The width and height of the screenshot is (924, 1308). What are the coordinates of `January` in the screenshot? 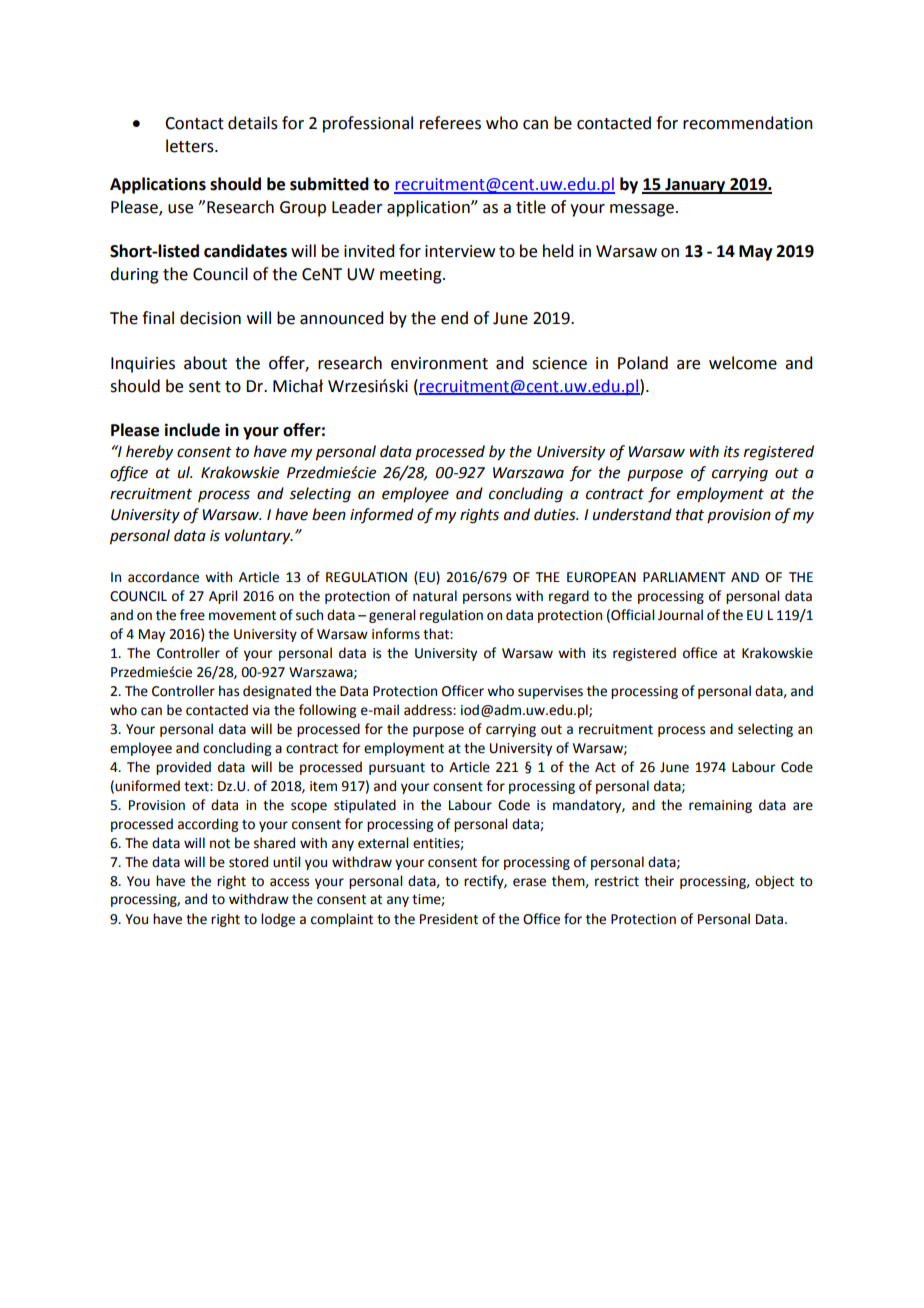 It's located at (695, 186).
